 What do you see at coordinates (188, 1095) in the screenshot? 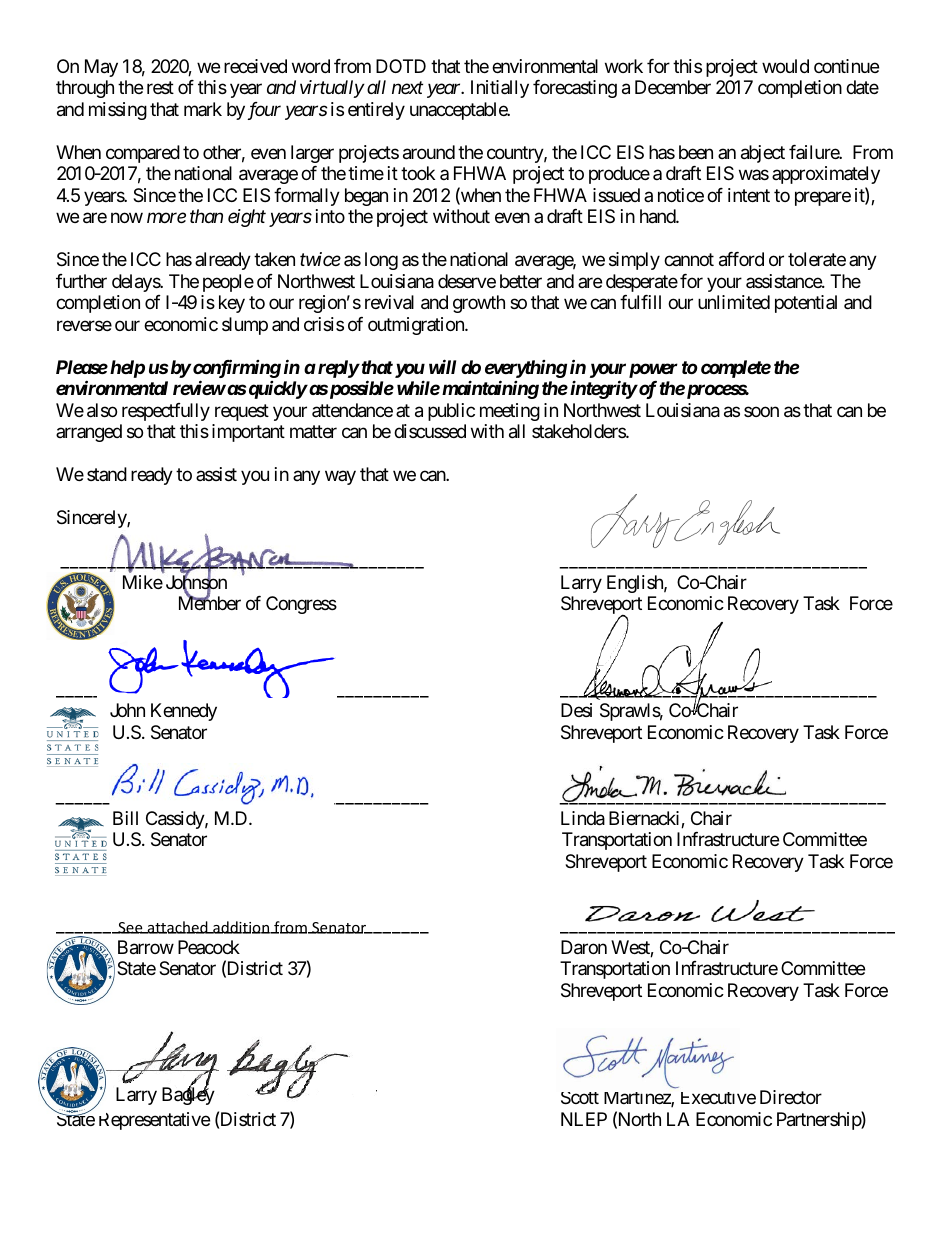
I see `Bagley` at bounding box center [188, 1095].
